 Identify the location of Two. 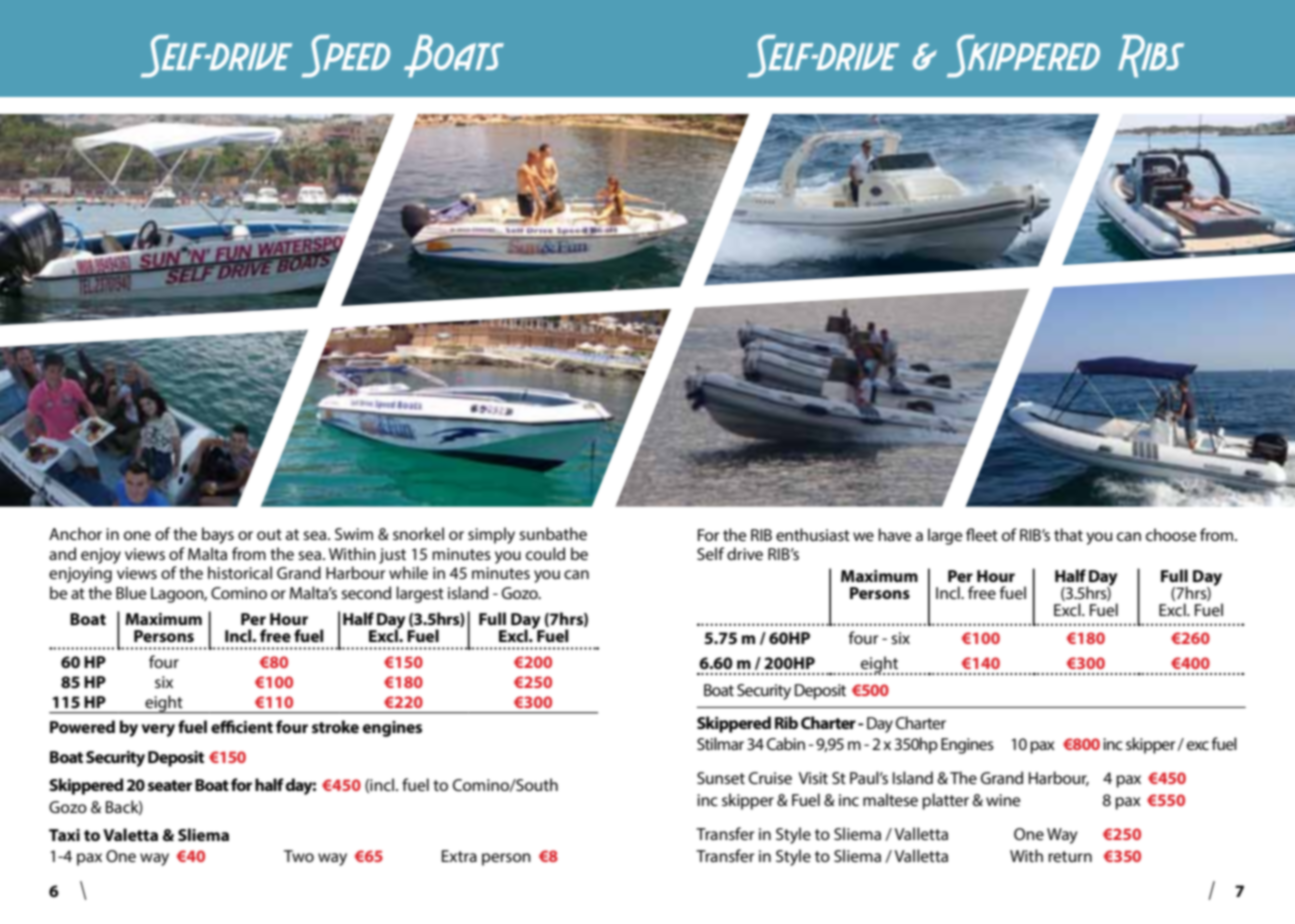
(299, 856).
